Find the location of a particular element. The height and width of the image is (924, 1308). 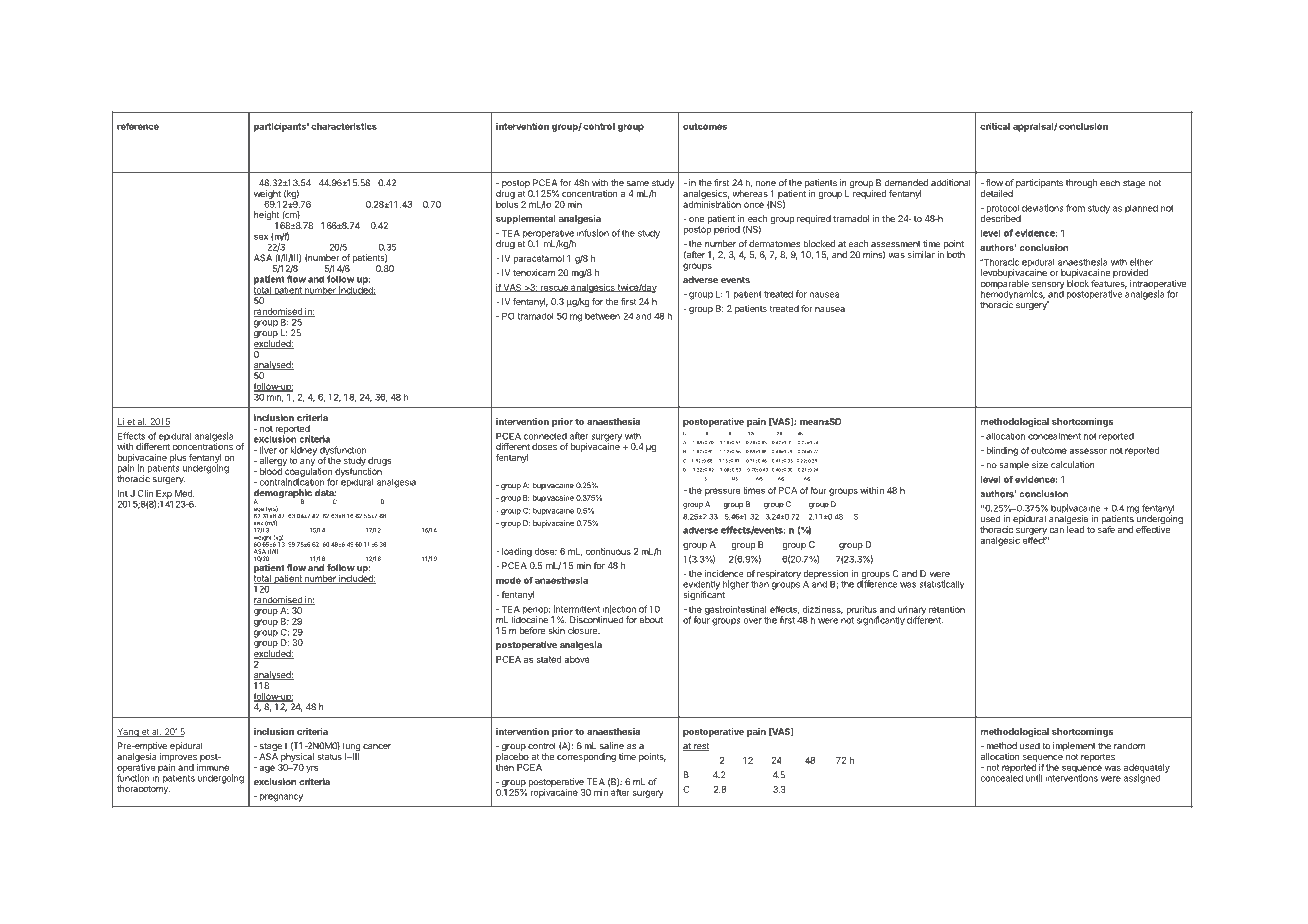

connected is located at coordinates (545, 436).
